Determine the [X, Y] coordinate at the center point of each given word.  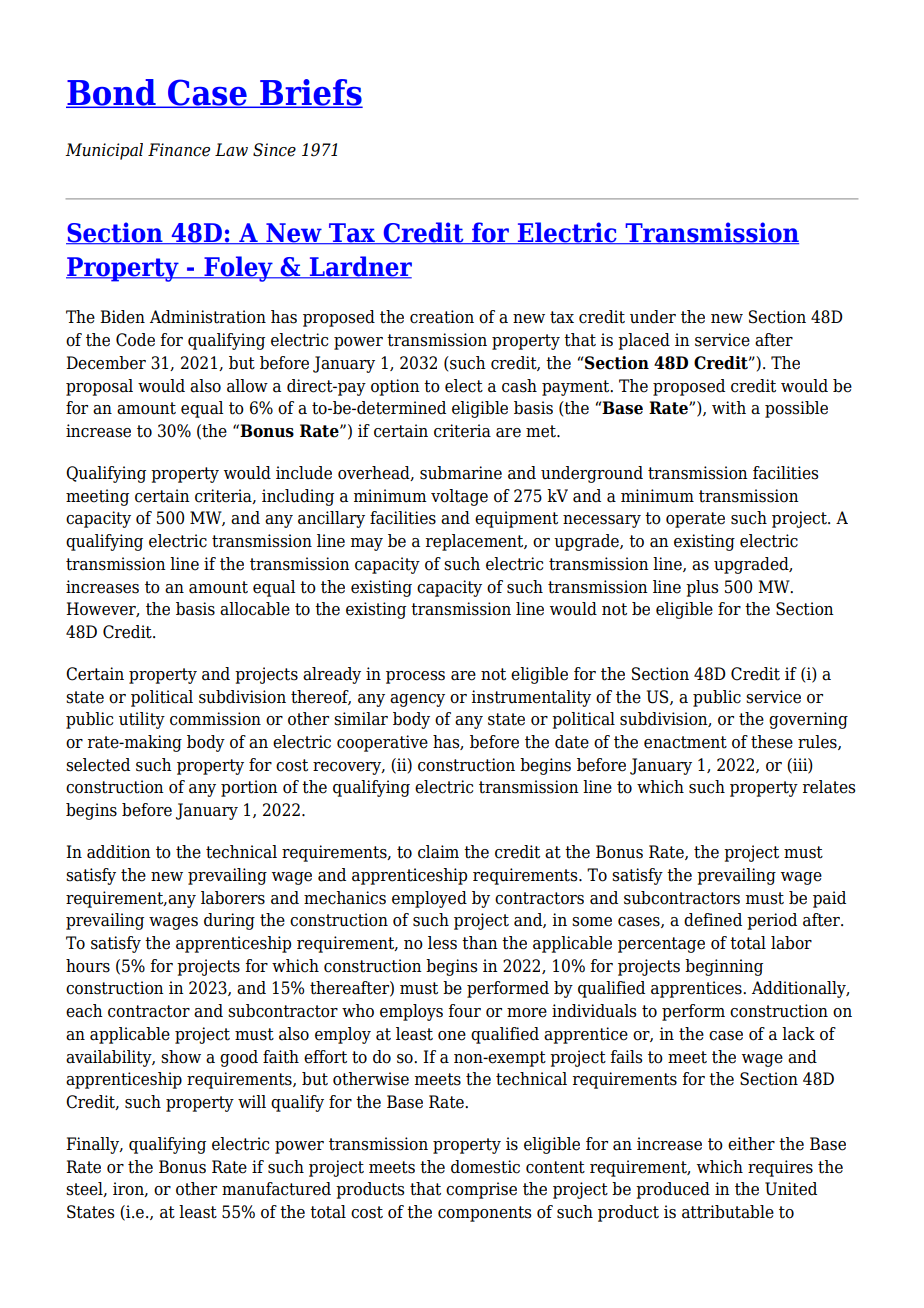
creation [442, 317]
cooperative [382, 743]
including [298, 497]
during [229, 921]
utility [142, 720]
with [729, 408]
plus [702, 588]
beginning [724, 967]
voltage [459, 497]
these [772, 742]
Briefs [310, 93]
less [442, 943]
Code [135, 340]
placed [644, 341]
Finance [179, 150]
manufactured [276, 1189]
